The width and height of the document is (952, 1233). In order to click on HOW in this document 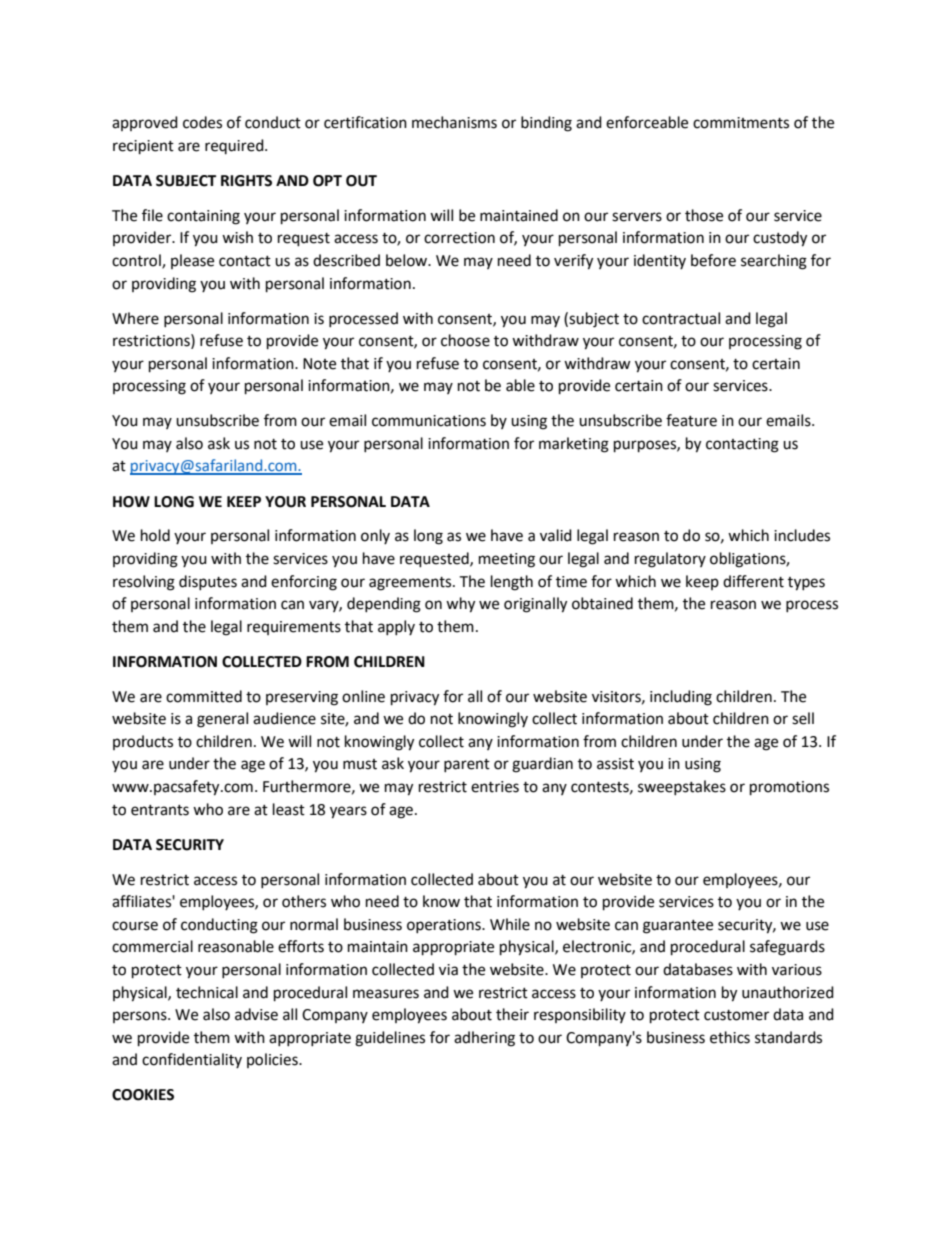, I will do `click(131, 502)`.
